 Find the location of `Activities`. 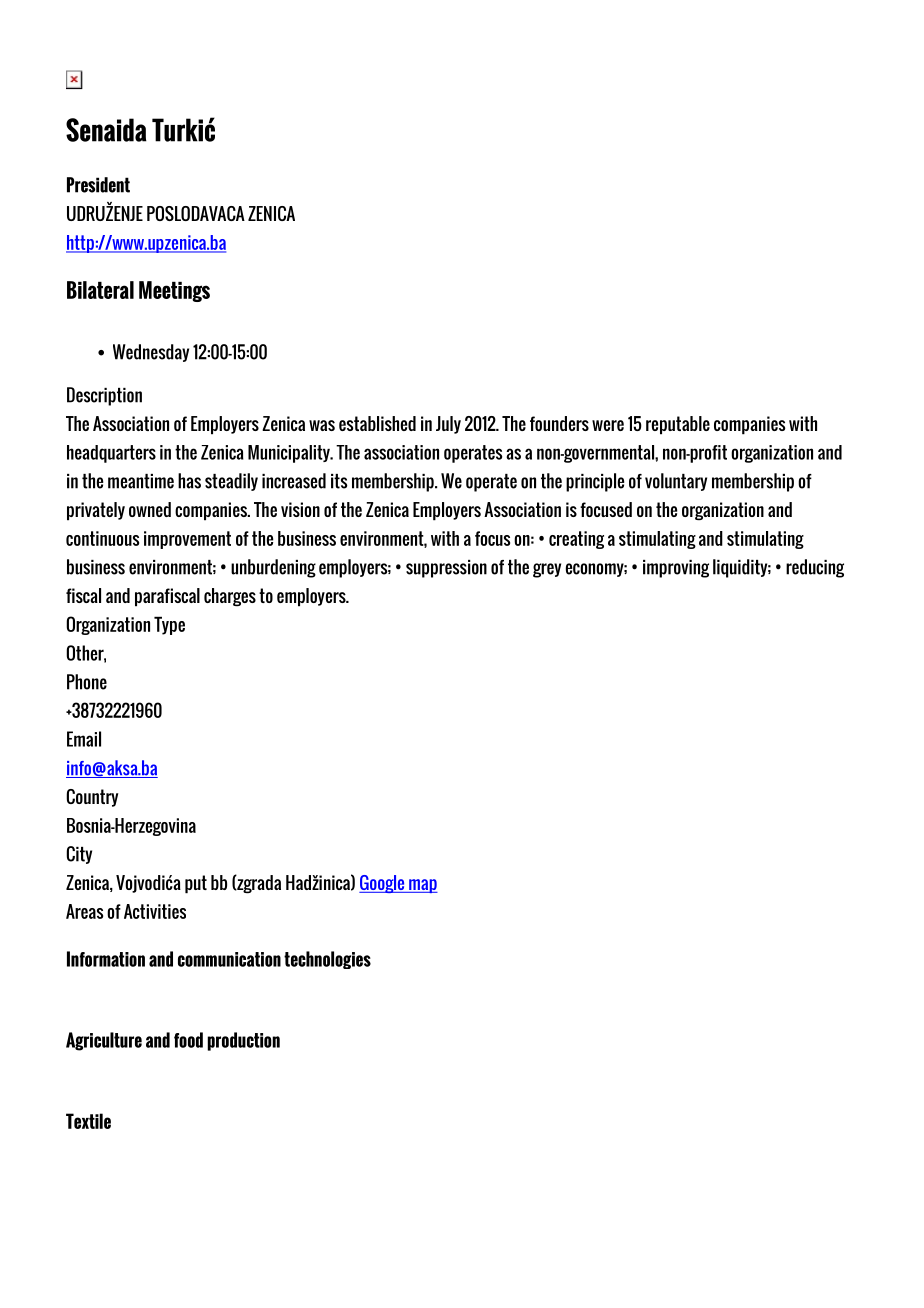

Activities is located at coordinates (155, 911).
